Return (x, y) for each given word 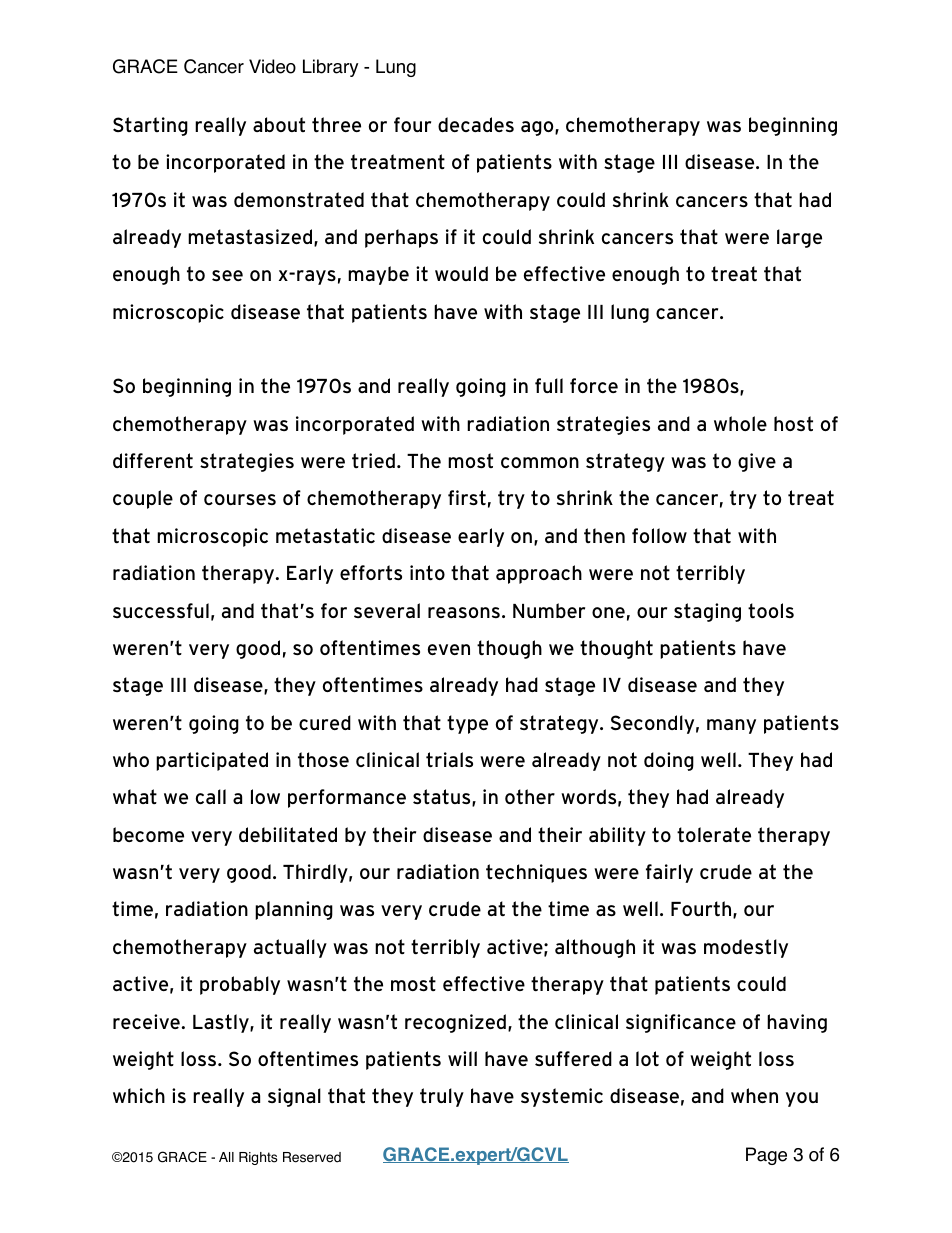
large (799, 238)
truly (442, 1097)
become (148, 834)
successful (161, 610)
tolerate (714, 834)
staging (707, 612)
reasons (464, 612)
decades (476, 124)
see (227, 275)
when (754, 1095)
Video (272, 66)
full (549, 385)
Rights (258, 1158)
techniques (536, 873)
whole (740, 423)
